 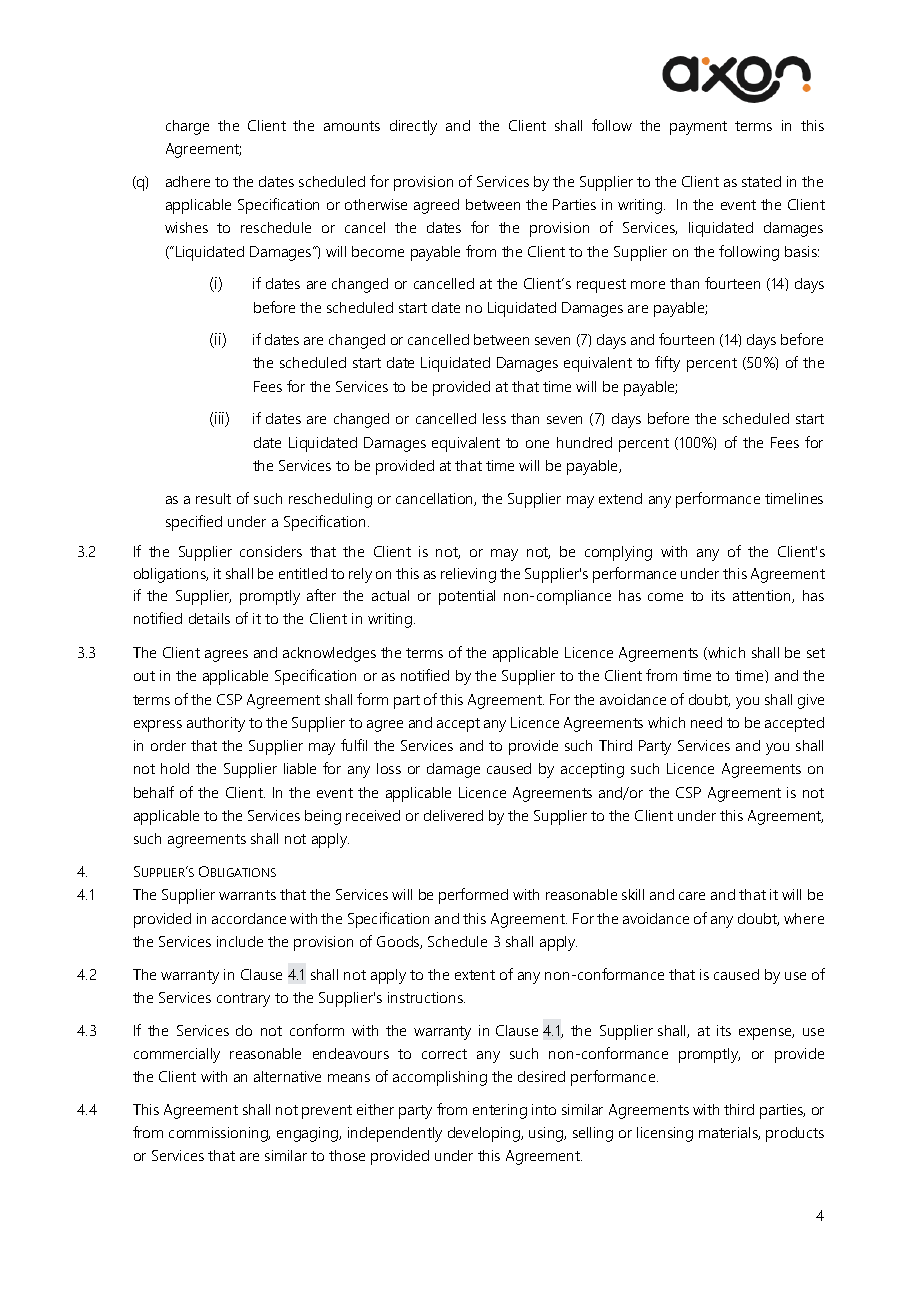 I want to click on products, so click(x=795, y=1134).
